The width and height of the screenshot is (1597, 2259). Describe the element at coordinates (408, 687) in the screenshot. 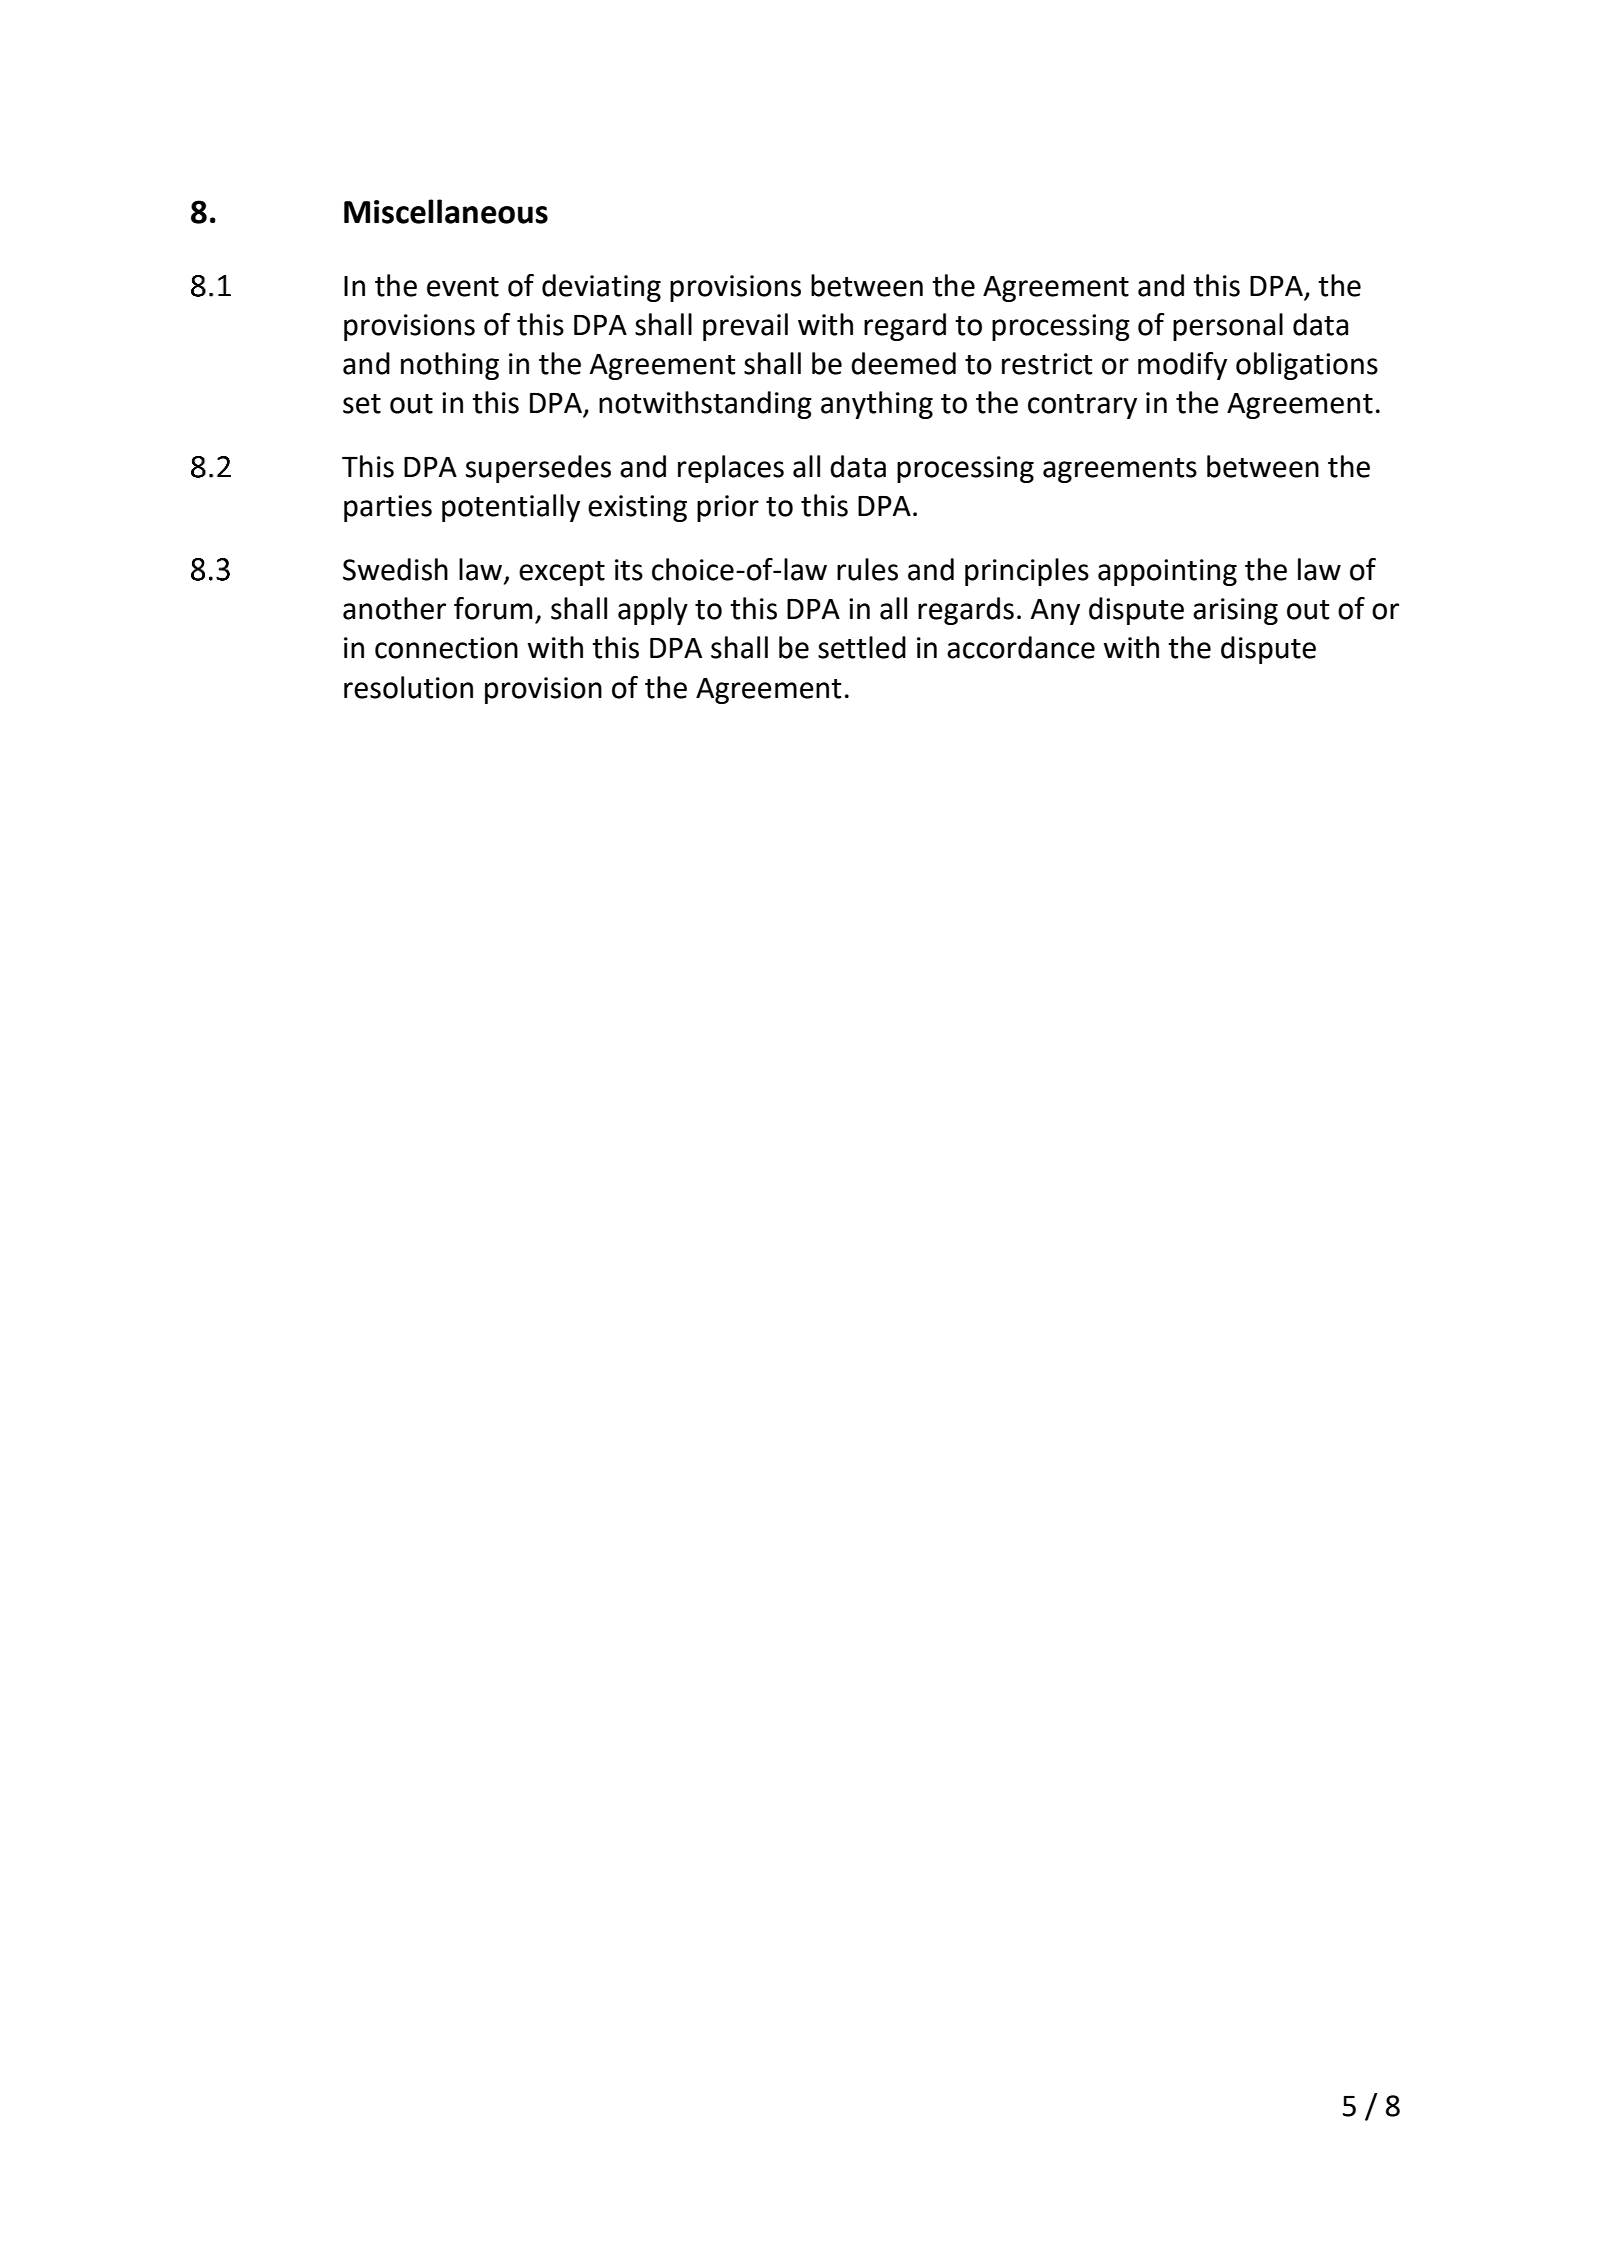

I see `resolution` at that location.
